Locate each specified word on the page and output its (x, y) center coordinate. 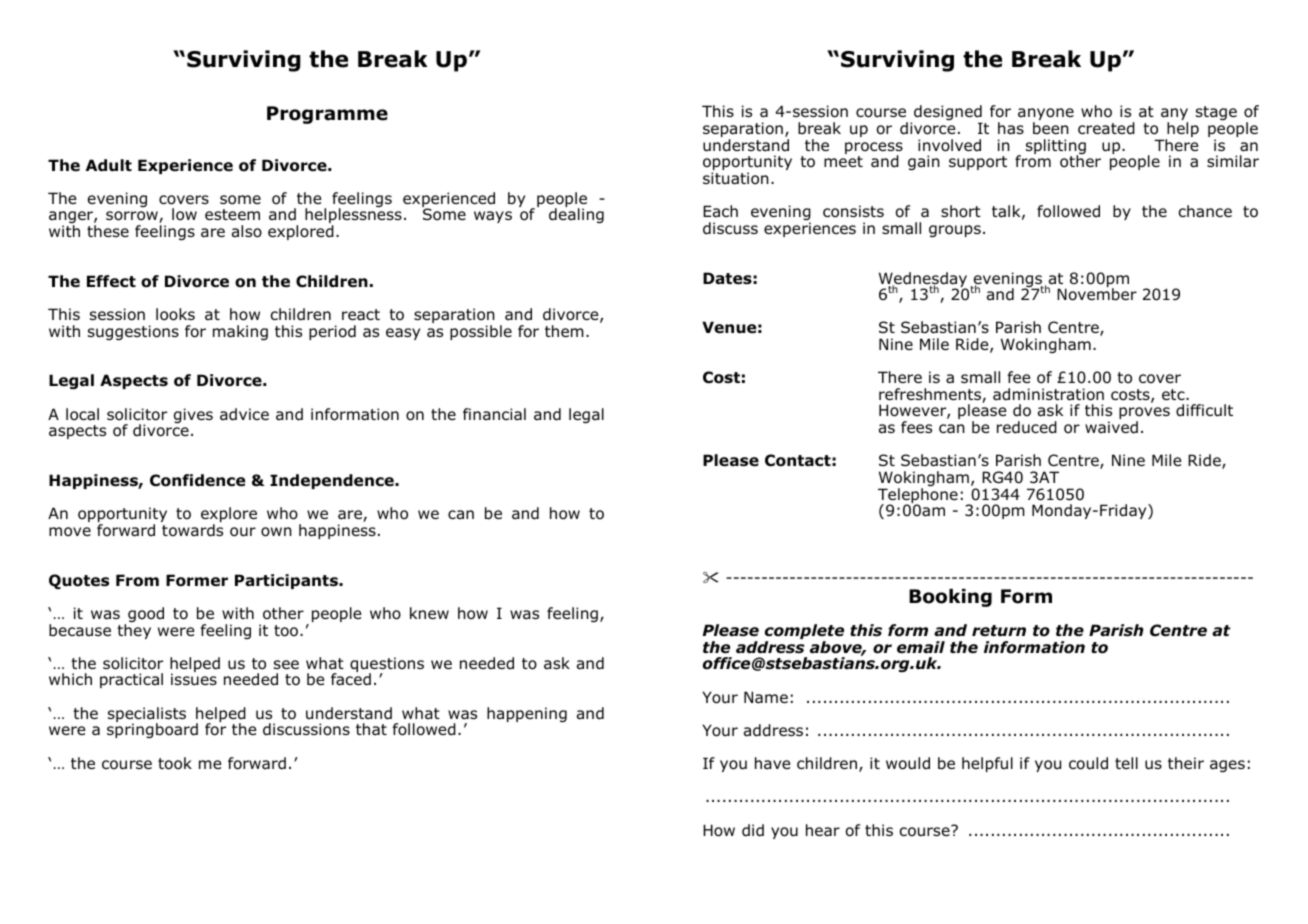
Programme (327, 115)
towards (192, 530)
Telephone (918, 497)
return (999, 631)
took (175, 763)
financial (494, 414)
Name (766, 697)
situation (736, 178)
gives (193, 415)
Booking (950, 598)
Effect (111, 281)
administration (1048, 394)
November (1097, 293)
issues (194, 679)
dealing (576, 215)
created (1106, 128)
